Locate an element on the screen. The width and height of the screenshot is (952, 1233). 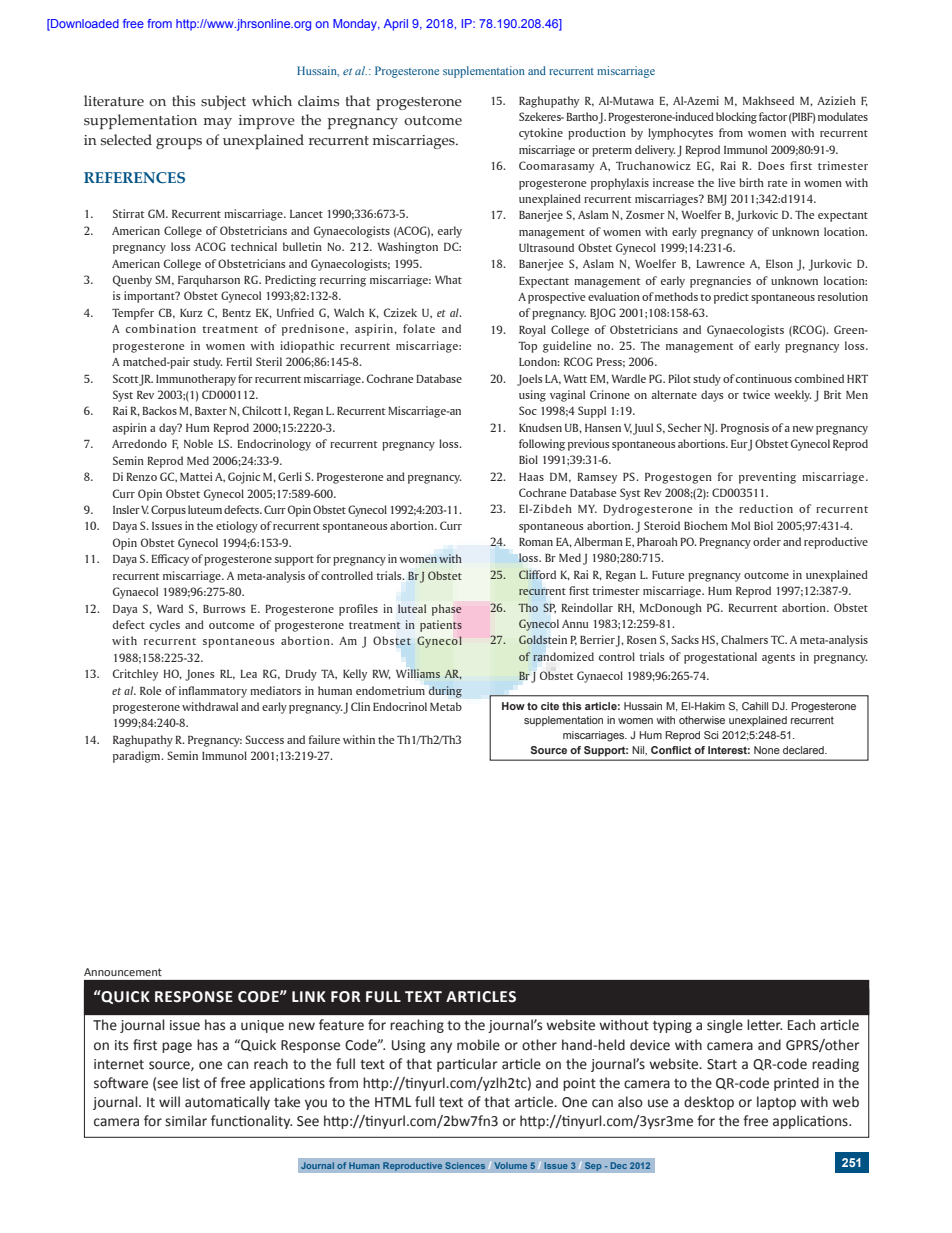
phase is located at coordinates (447, 610).
